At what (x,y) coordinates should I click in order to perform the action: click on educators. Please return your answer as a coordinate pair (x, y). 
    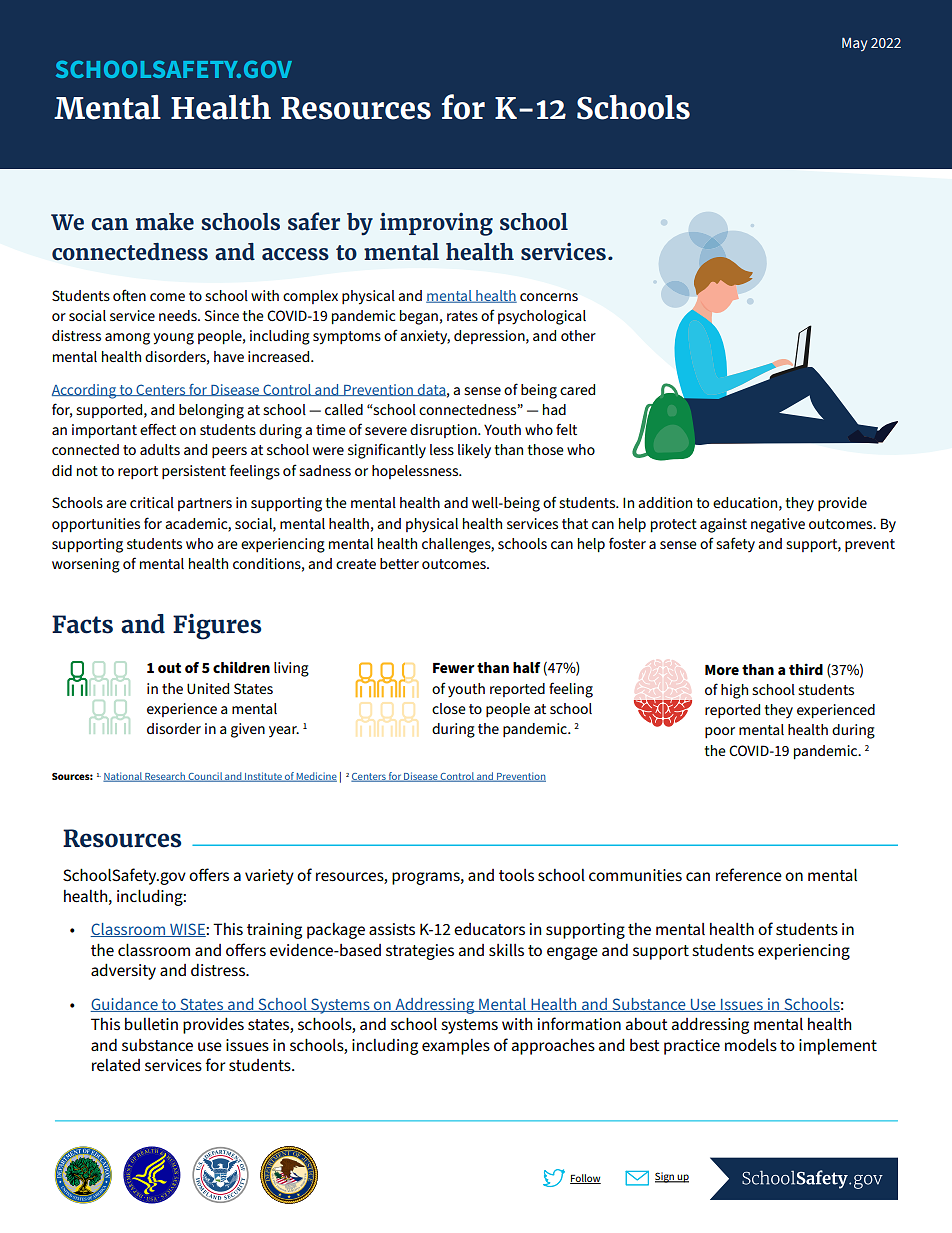
    Looking at the image, I should click on (489, 929).
